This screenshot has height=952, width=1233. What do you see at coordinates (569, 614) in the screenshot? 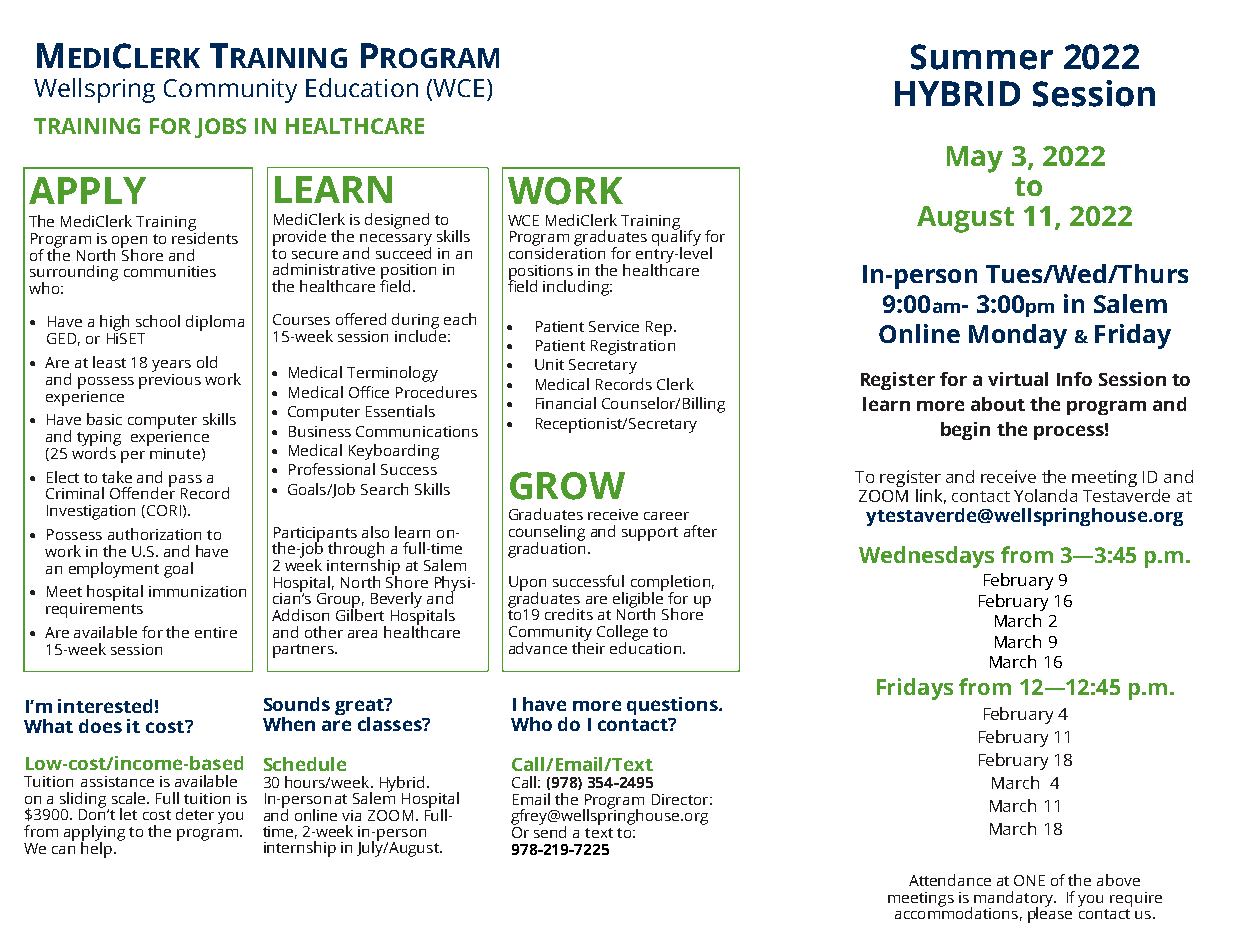
I see `credits` at bounding box center [569, 614].
